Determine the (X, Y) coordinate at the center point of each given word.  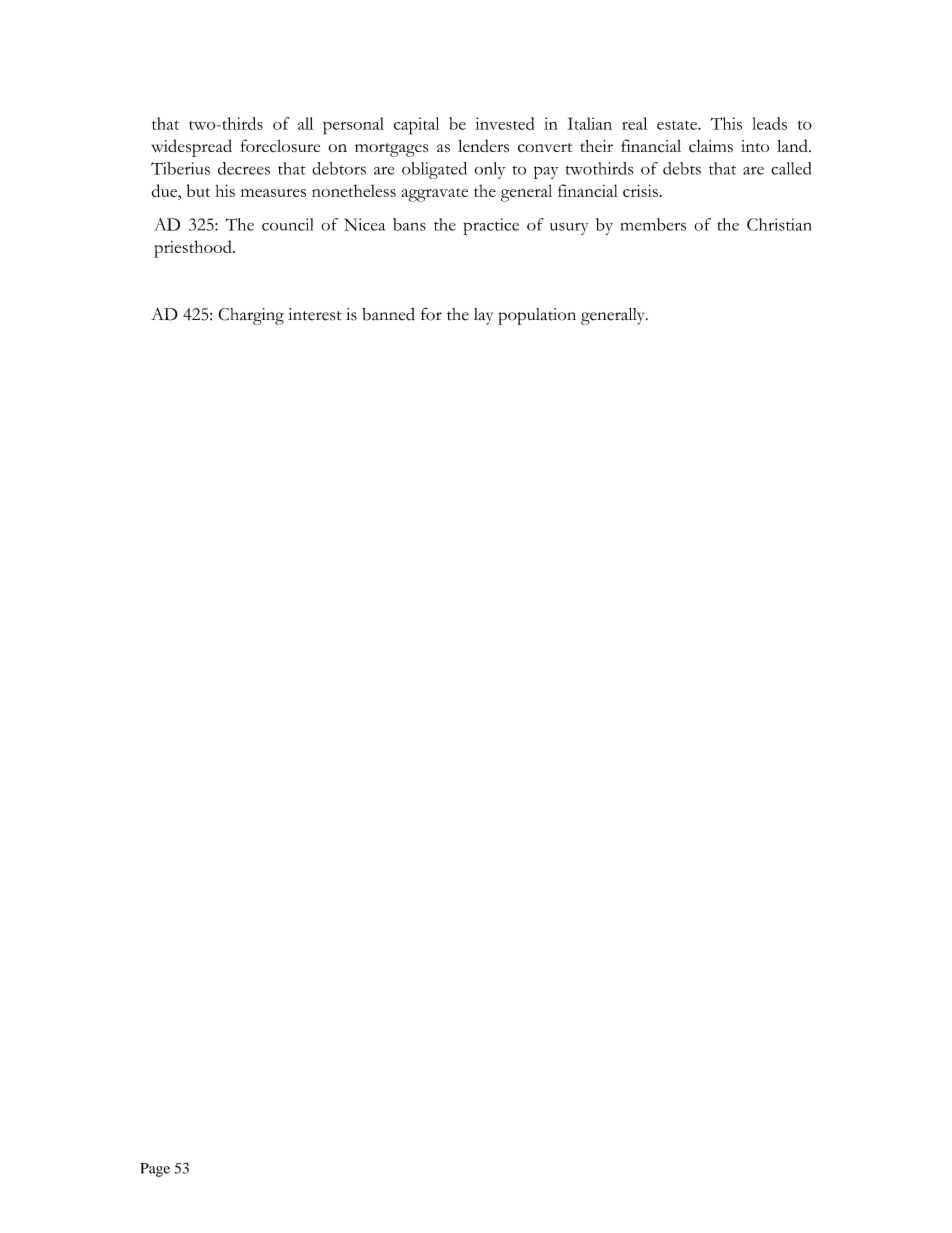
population (537, 316)
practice (491, 226)
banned (388, 314)
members (653, 224)
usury (569, 229)
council (287, 224)
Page (155, 1170)
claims (711, 146)
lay (483, 316)
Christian (779, 224)
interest (315, 314)
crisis (640, 191)
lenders (483, 146)
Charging (251, 316)
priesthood (194, 249)
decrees (244, 168)
